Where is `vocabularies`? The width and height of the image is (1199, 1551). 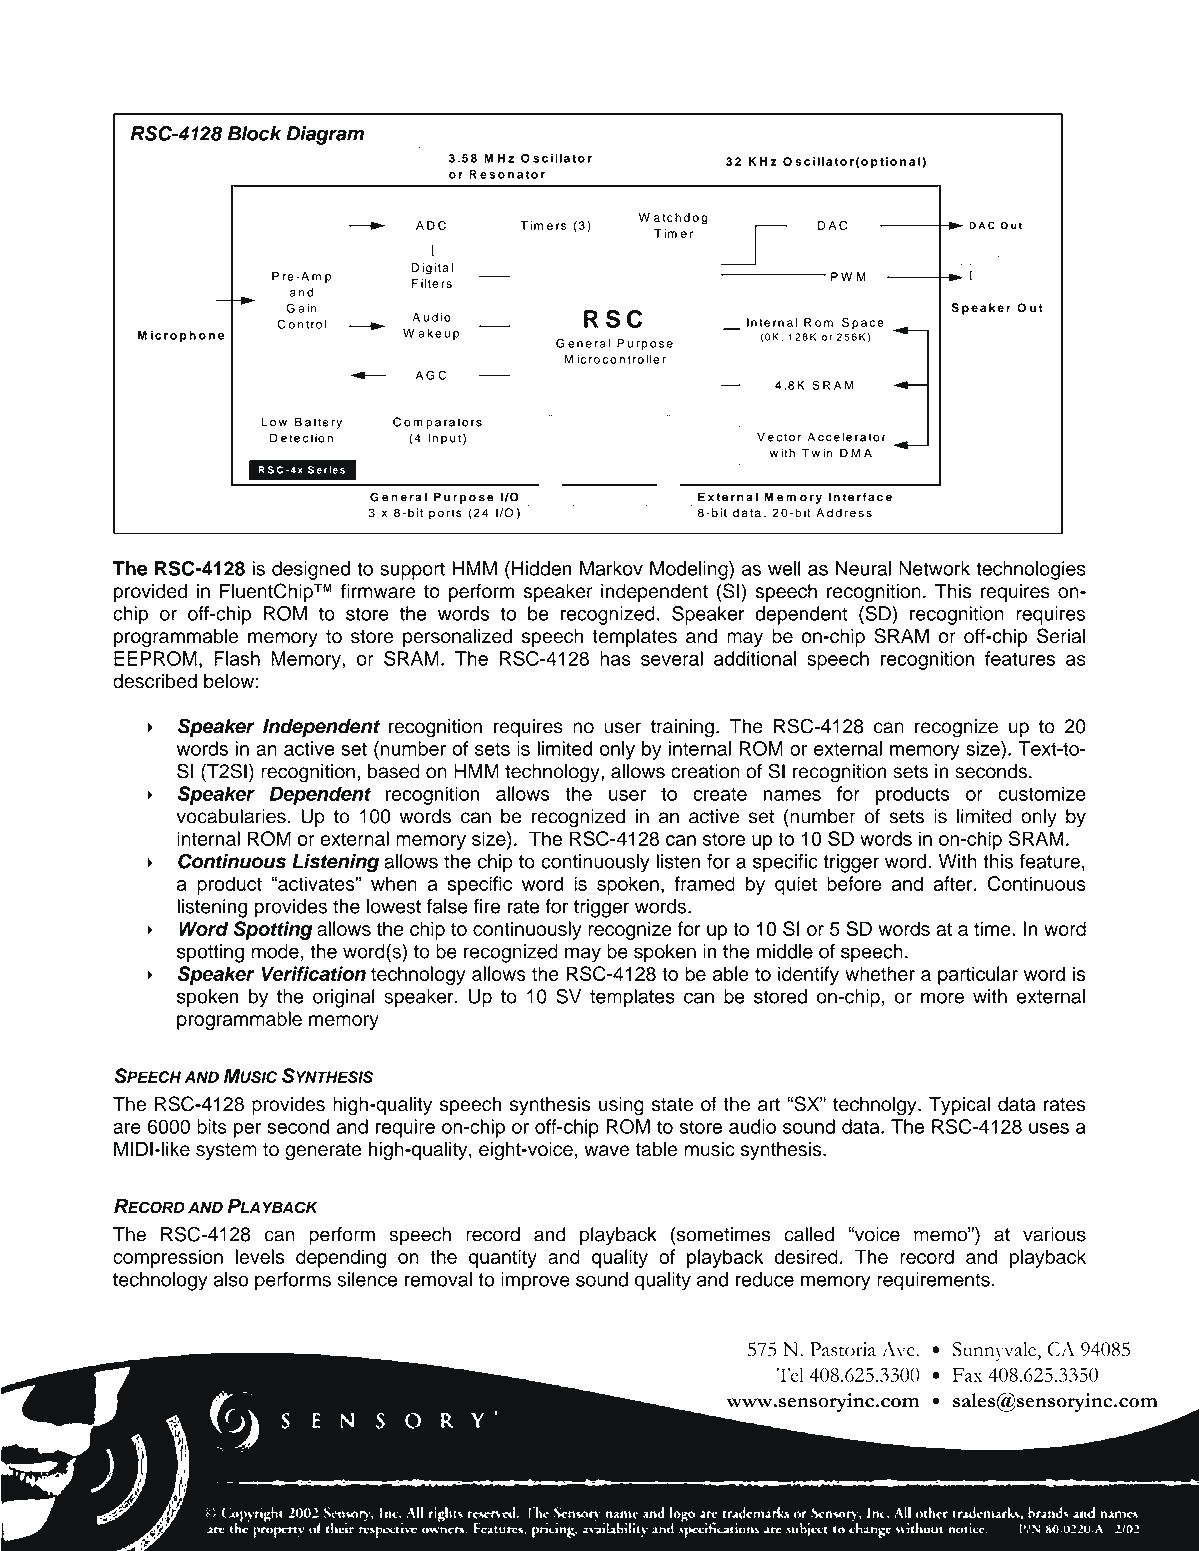 vocabularies is located at coordinates (231, 816).
